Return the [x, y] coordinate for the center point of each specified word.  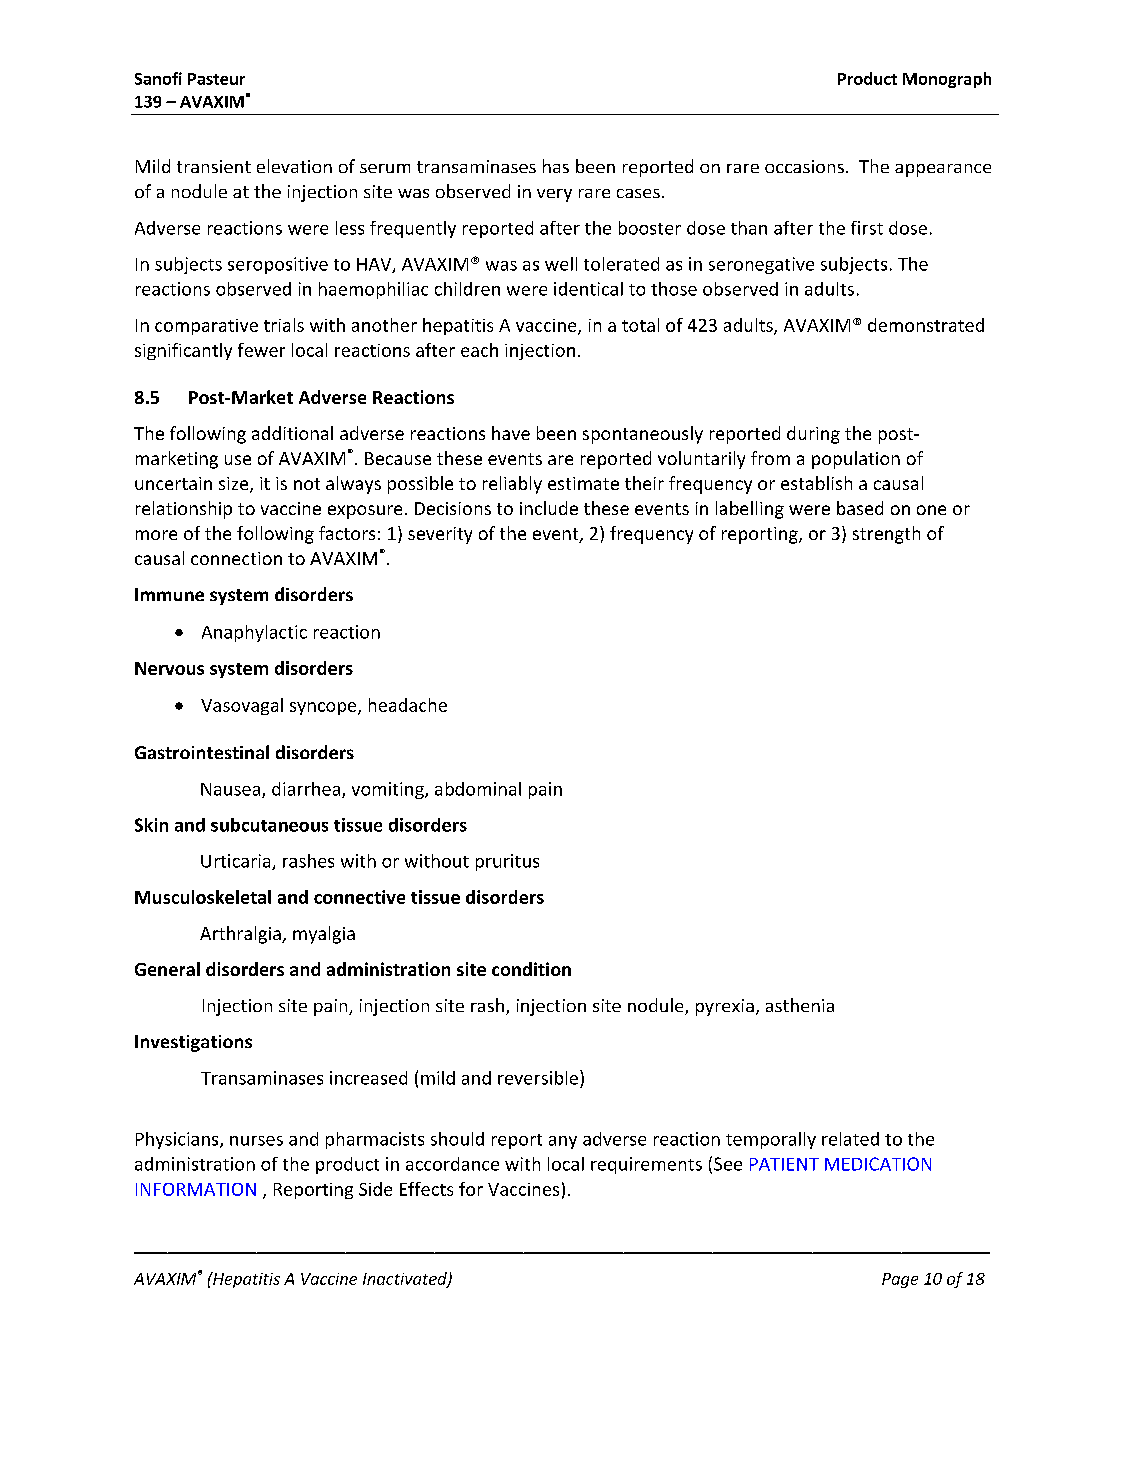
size [235, 485]
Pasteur [216, 79]
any [563, 1142]
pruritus [507, 862]
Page [900, 1280]
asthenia [800, 1005]
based [860, 508]
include [549, 508]
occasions [804, 166]
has [556, 166]
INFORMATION [196, 1189]
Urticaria [237, 862]
